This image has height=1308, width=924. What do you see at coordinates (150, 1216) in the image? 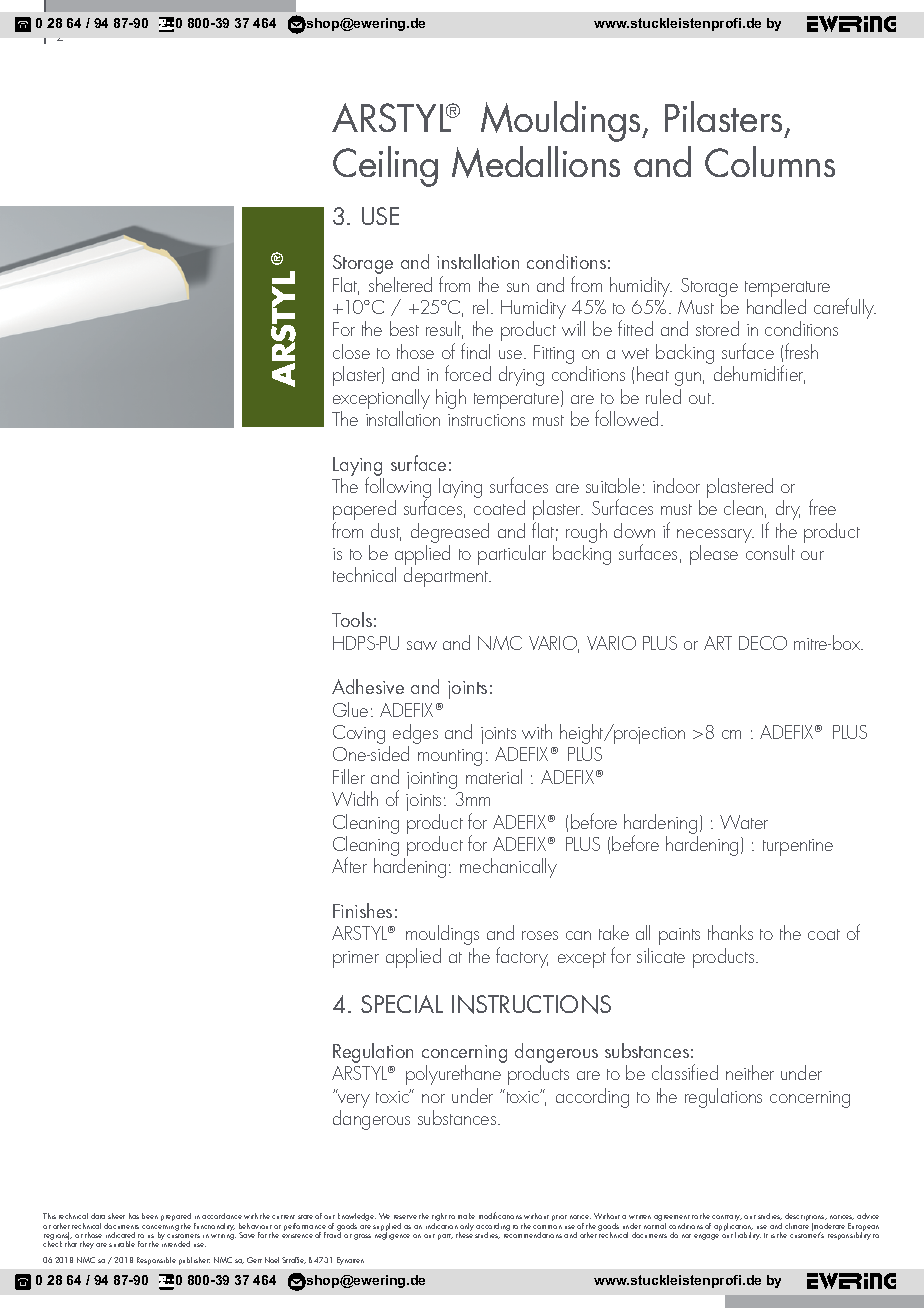
I see `been` at bounding box center [150, 1216].
